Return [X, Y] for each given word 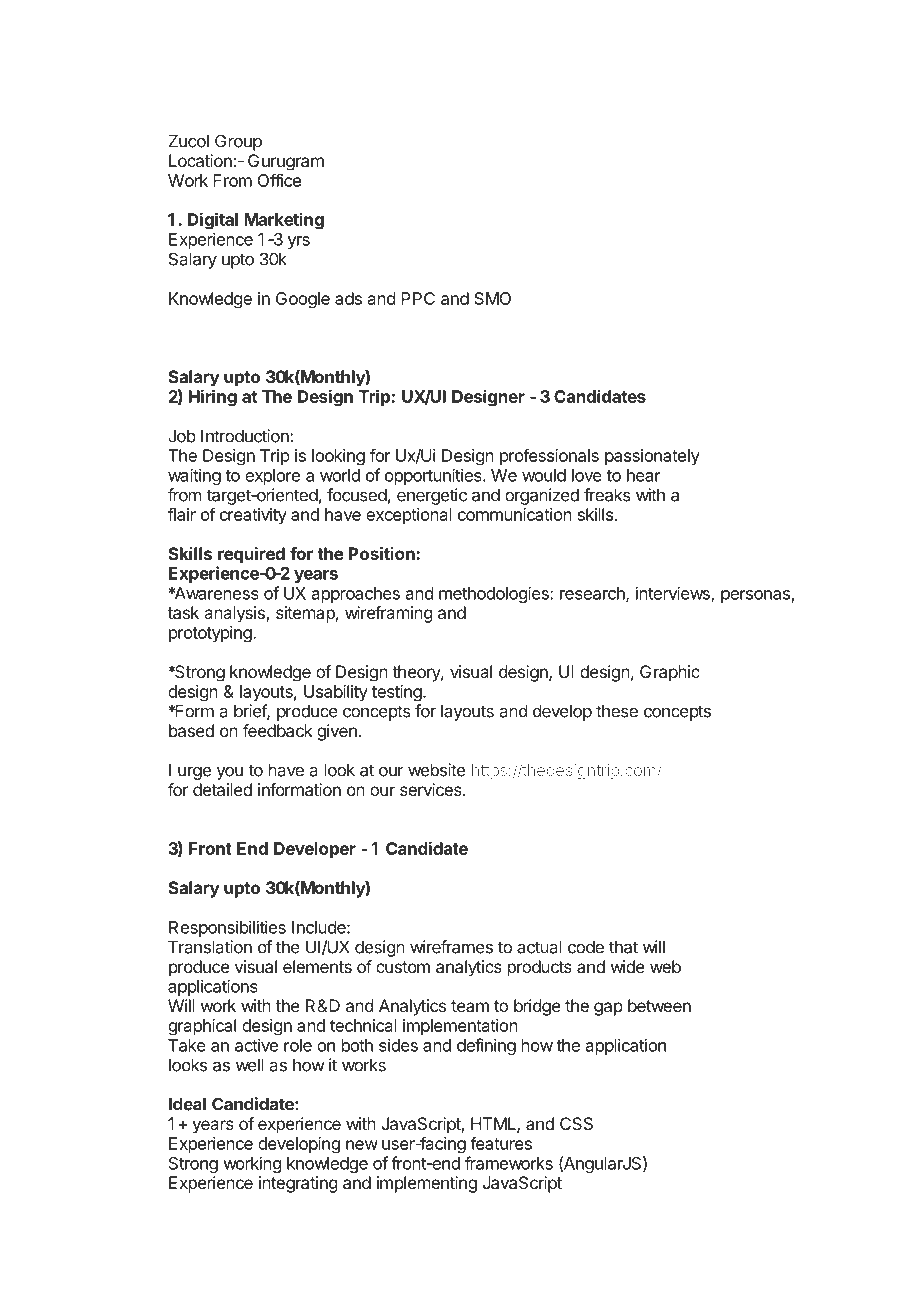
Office [279, 180]
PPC [418, 298]
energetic [432, 496]
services [432, 789]
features [501, 1143]
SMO [492, 298]
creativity [253, 516]
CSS [576, 1123]
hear [644, 475]
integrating [298, 1184]
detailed [222, 789]
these [617, 711]
